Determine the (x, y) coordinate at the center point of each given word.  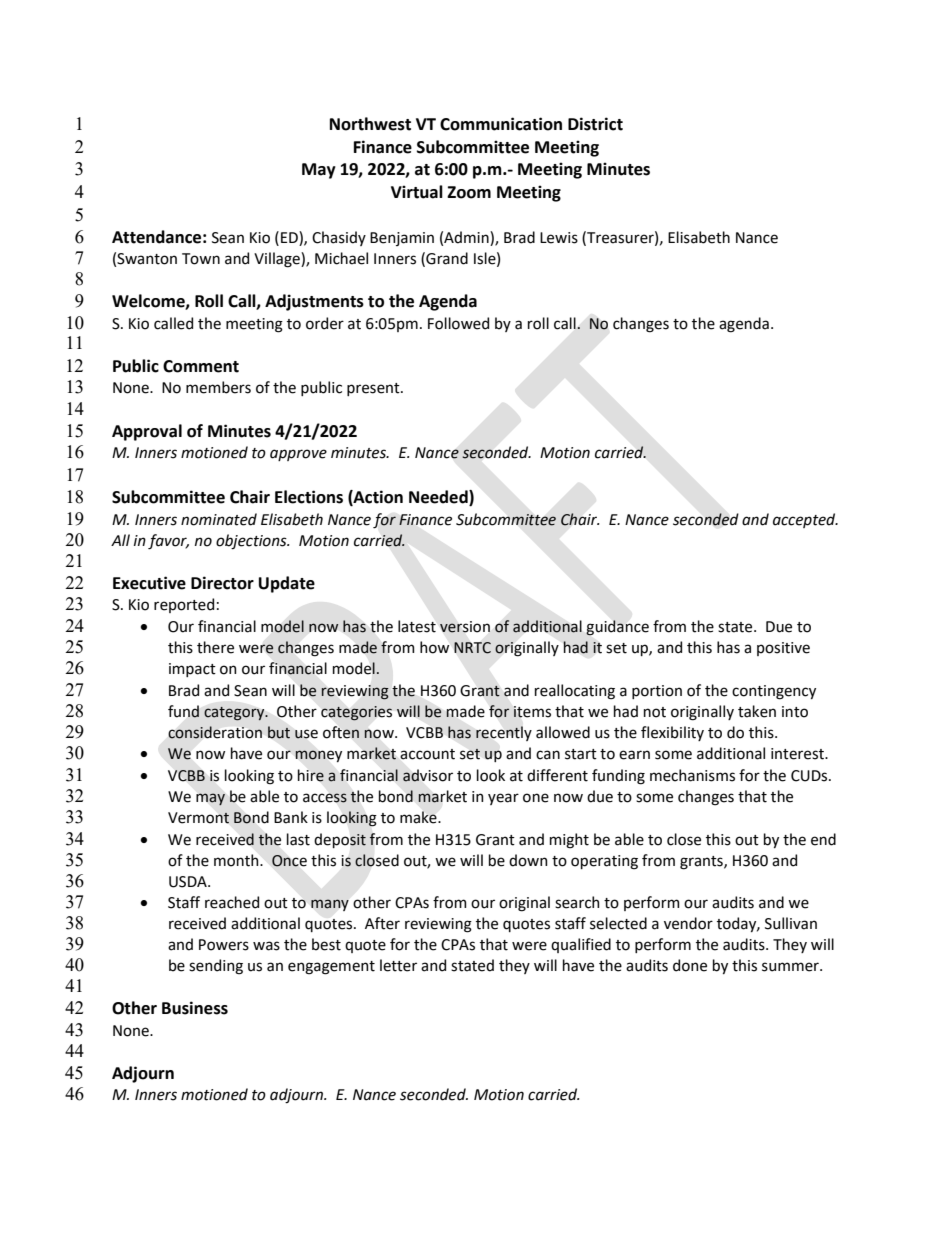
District (595, 124)
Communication (501, 124)
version (465, 627)
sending (216, 967)
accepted (805, 520)
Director (222, 583)
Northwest (370, 124)
